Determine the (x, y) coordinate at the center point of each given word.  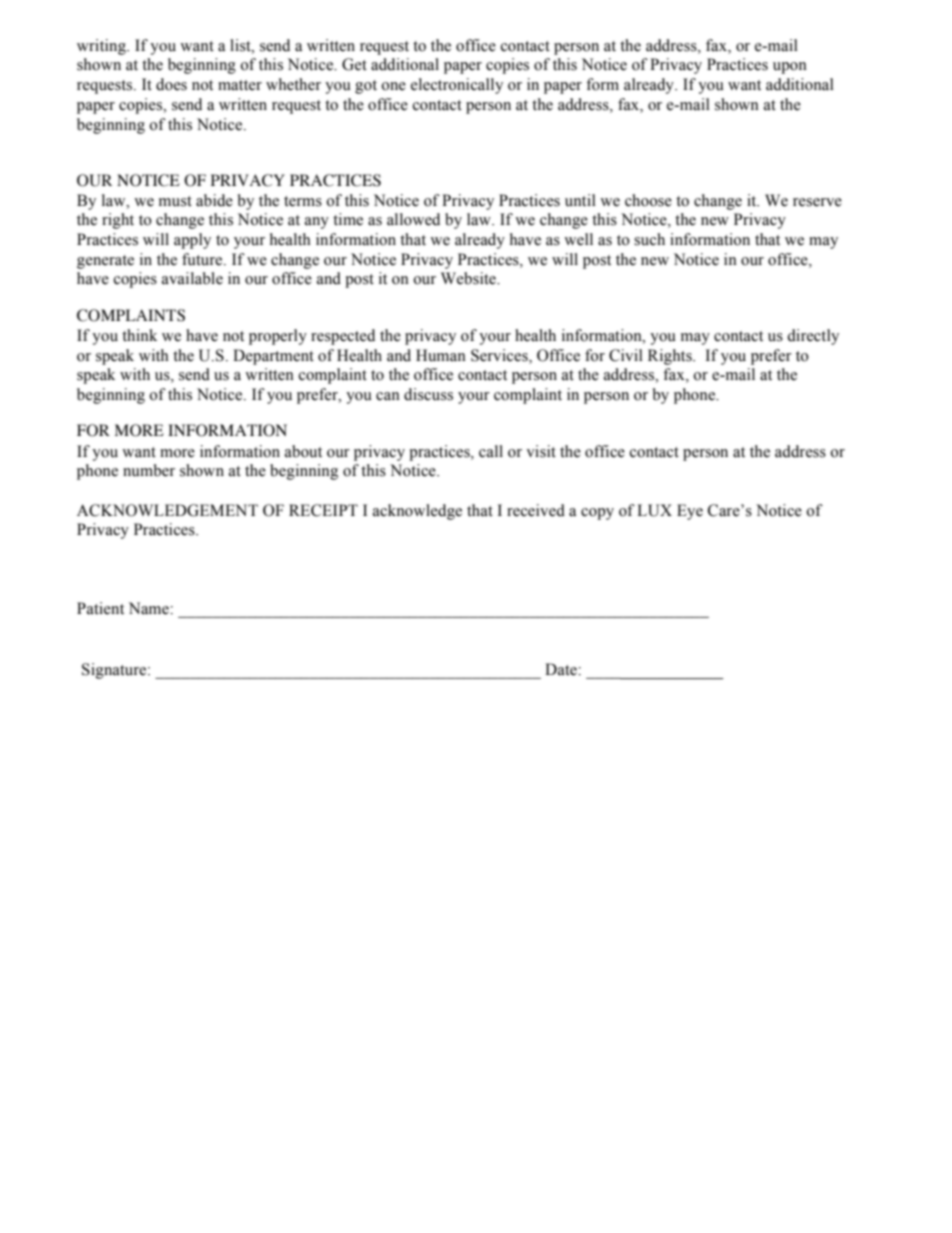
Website (469, 278)
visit (541, 451)
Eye (690, 512)
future (203, 259)
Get (354, 64)
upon (790, 68)
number (149, 470)
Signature (115, 671)
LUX (654, 510)
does (171, 84)
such (649, 239)
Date (562, 669)
